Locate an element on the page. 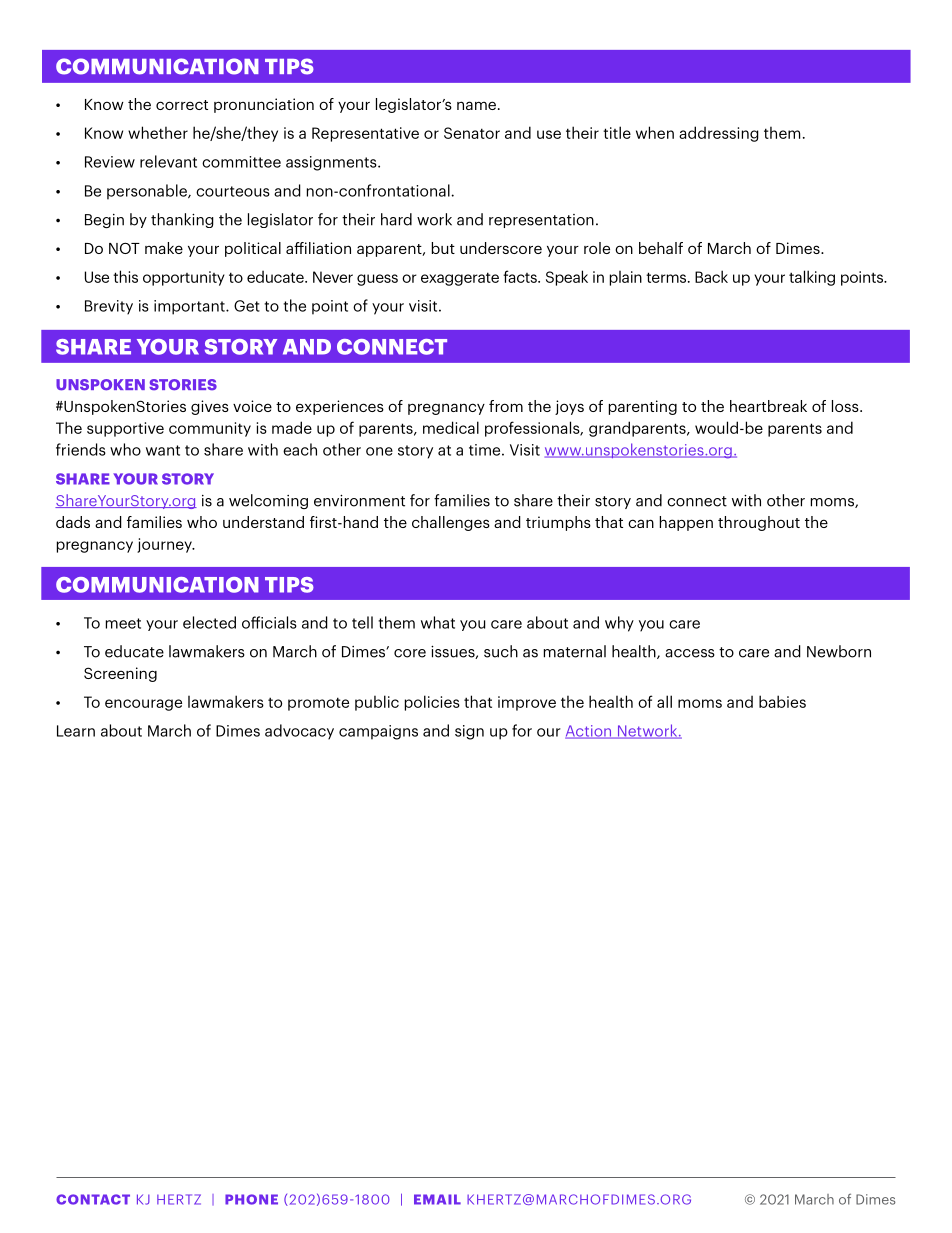 This document has height=1233, width=952. whether is located at coordinates (158, 132).
